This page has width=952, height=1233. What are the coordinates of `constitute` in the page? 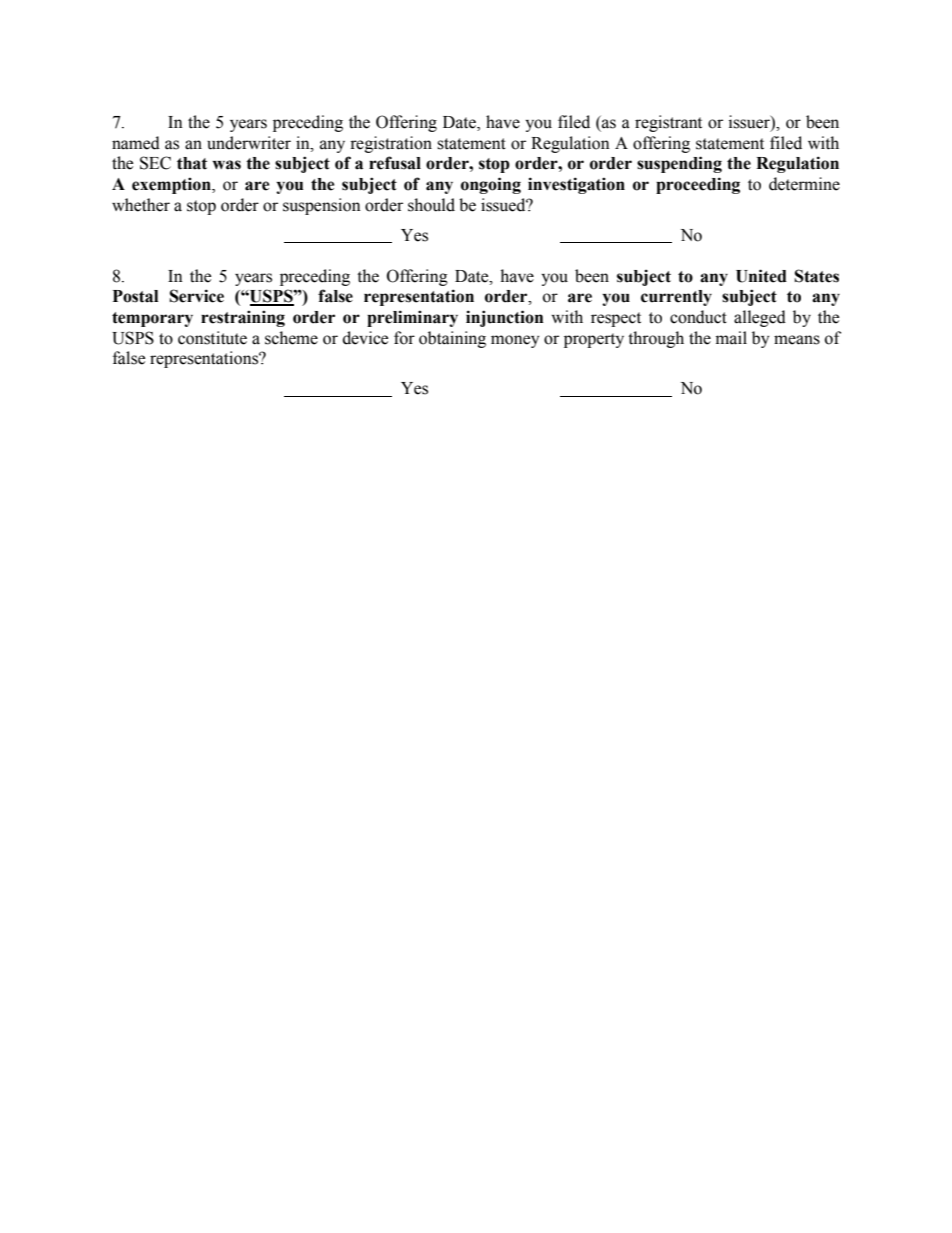 It's located at (212, 338).
